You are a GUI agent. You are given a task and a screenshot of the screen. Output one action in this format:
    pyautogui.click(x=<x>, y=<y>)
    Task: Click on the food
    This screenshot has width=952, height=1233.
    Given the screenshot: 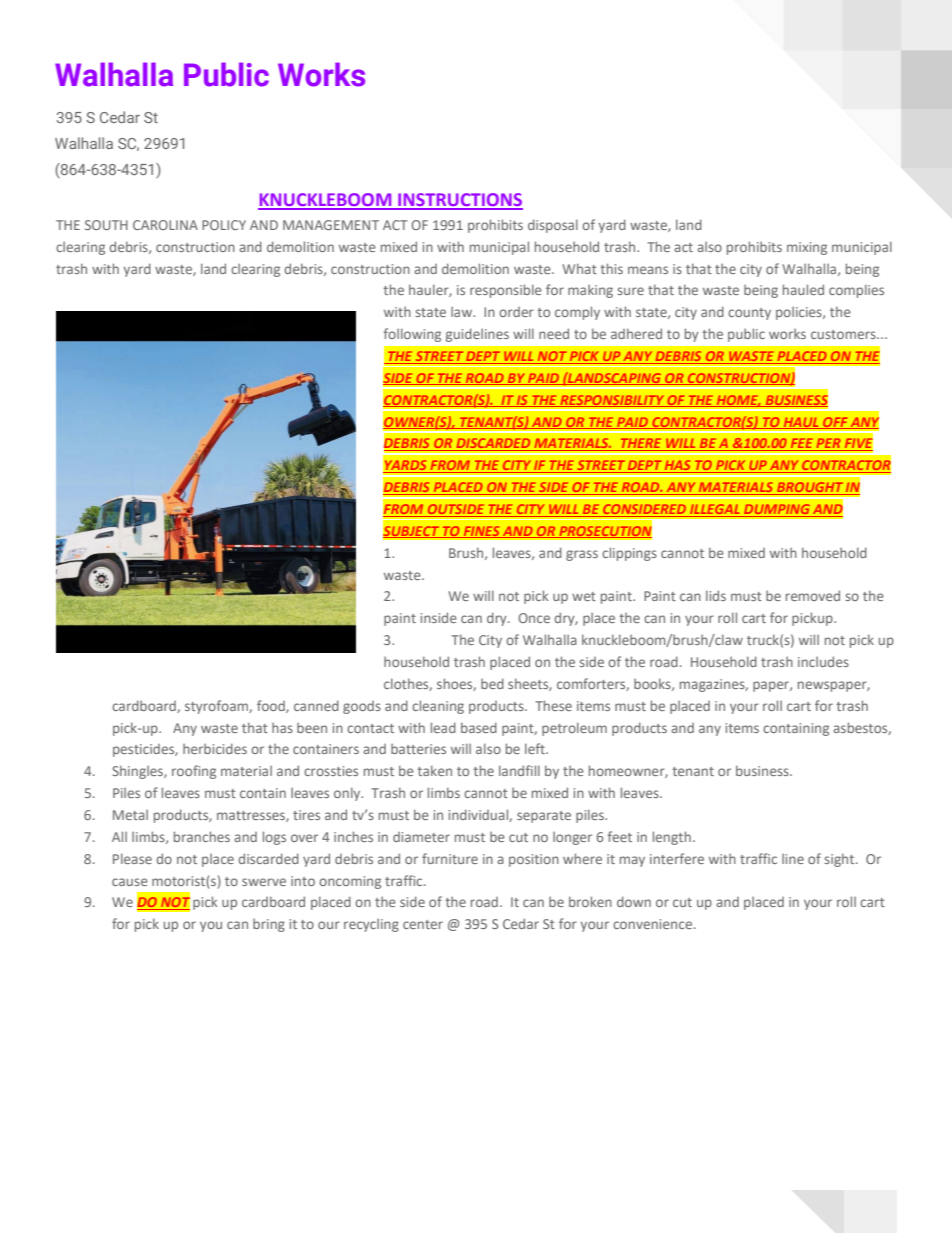 What is the action you would take?
    pyautogui.click(x=272, y=706)
